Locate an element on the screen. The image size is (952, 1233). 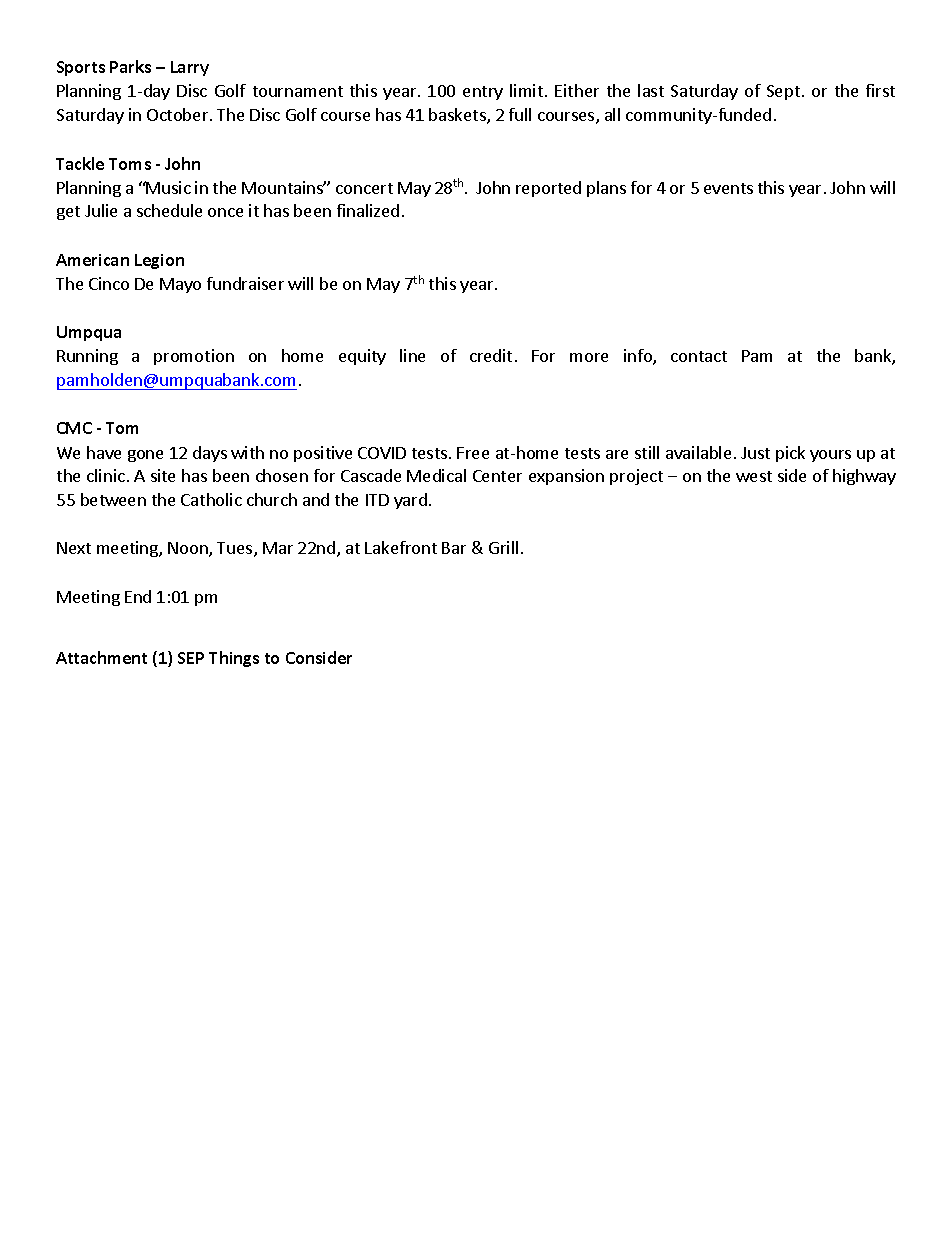
Attachment is located at coordinates (101, 657).
